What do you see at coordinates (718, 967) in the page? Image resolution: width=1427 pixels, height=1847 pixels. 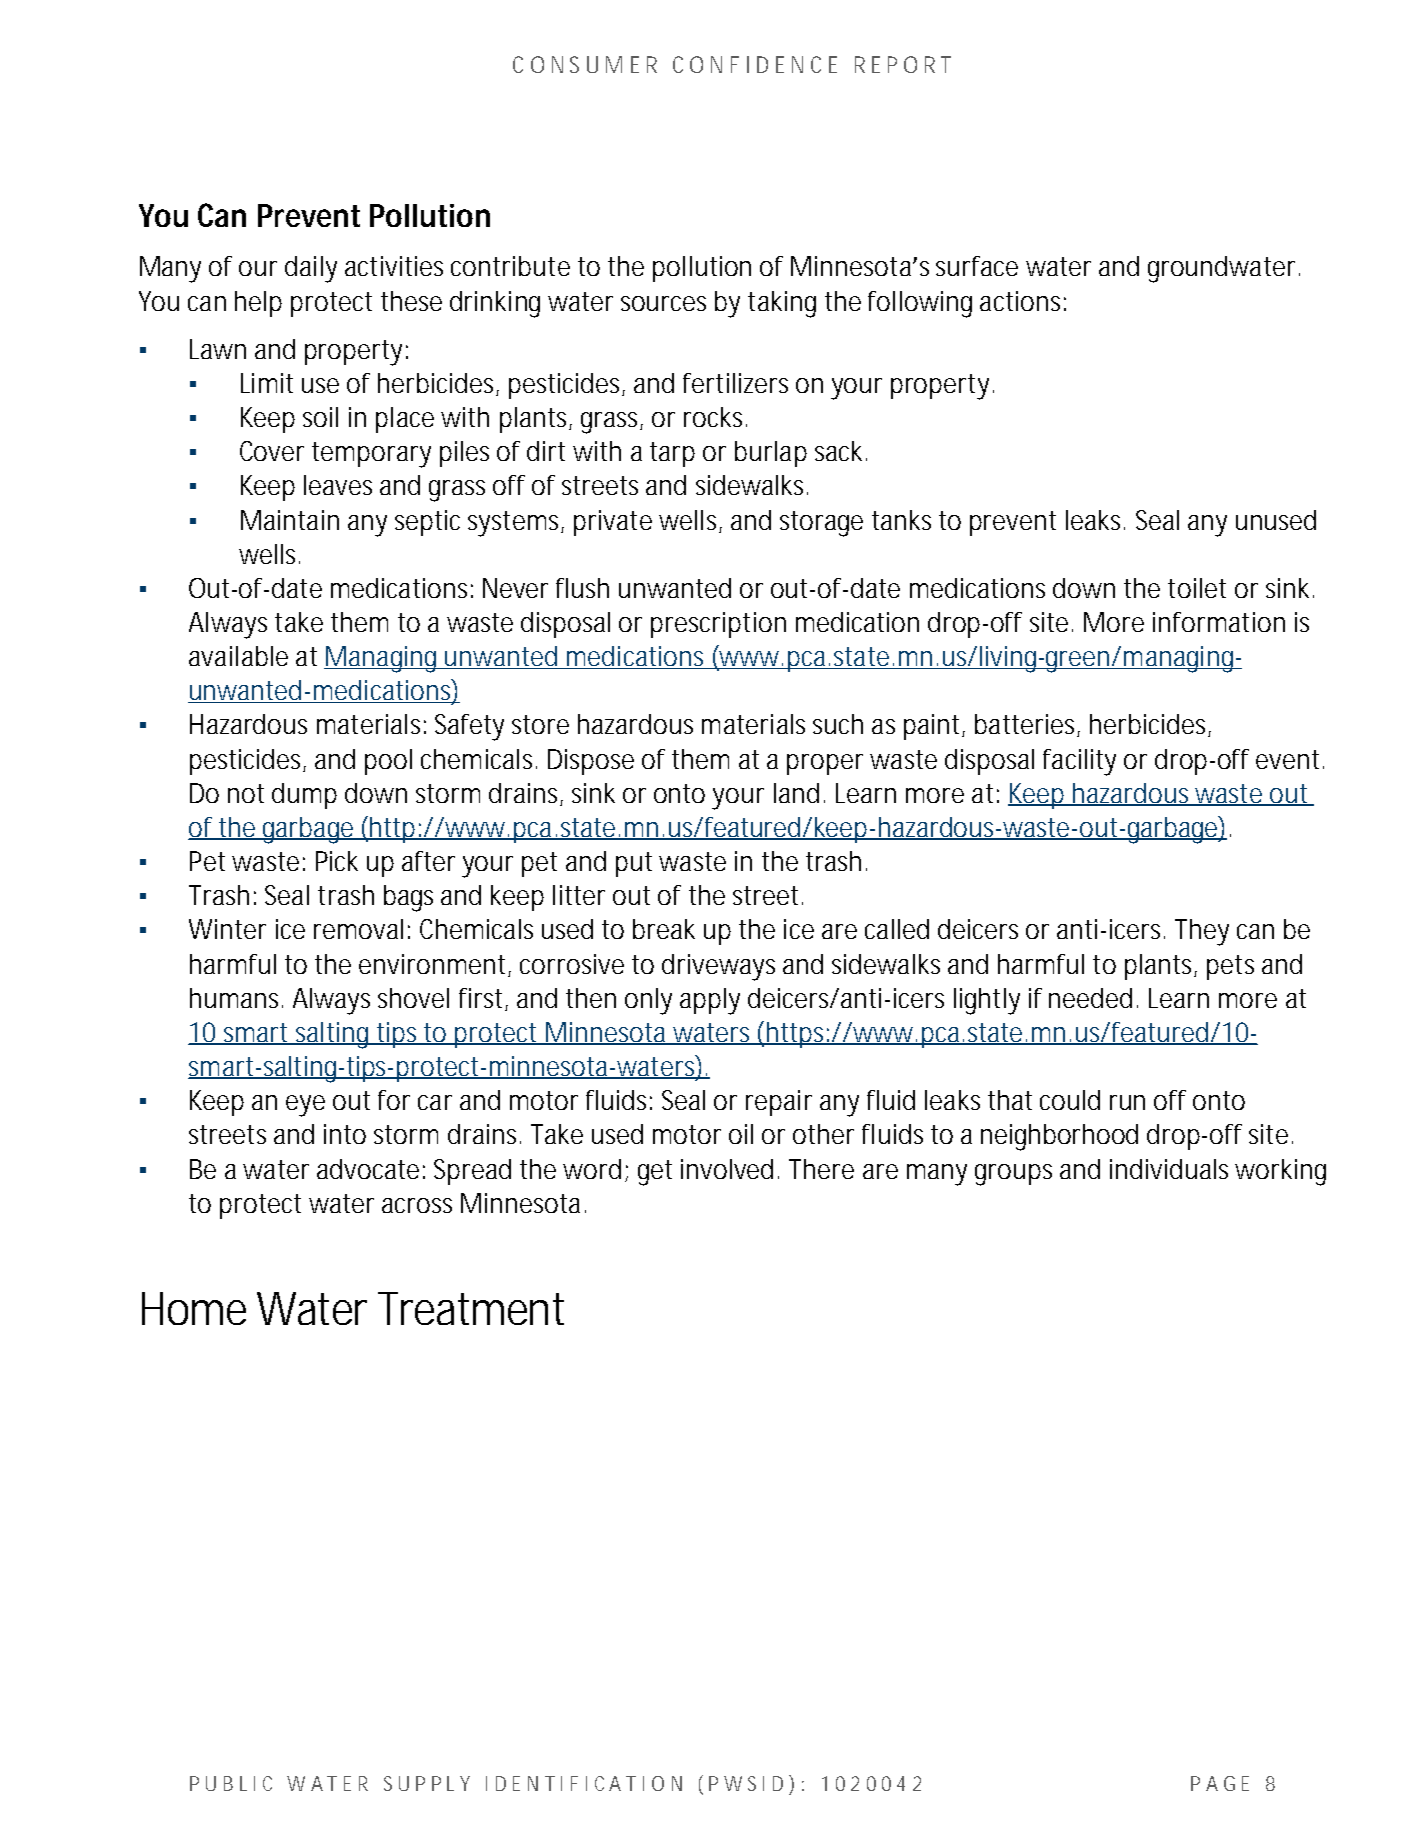 I see `driveways` at bounding box center [718, 967].
